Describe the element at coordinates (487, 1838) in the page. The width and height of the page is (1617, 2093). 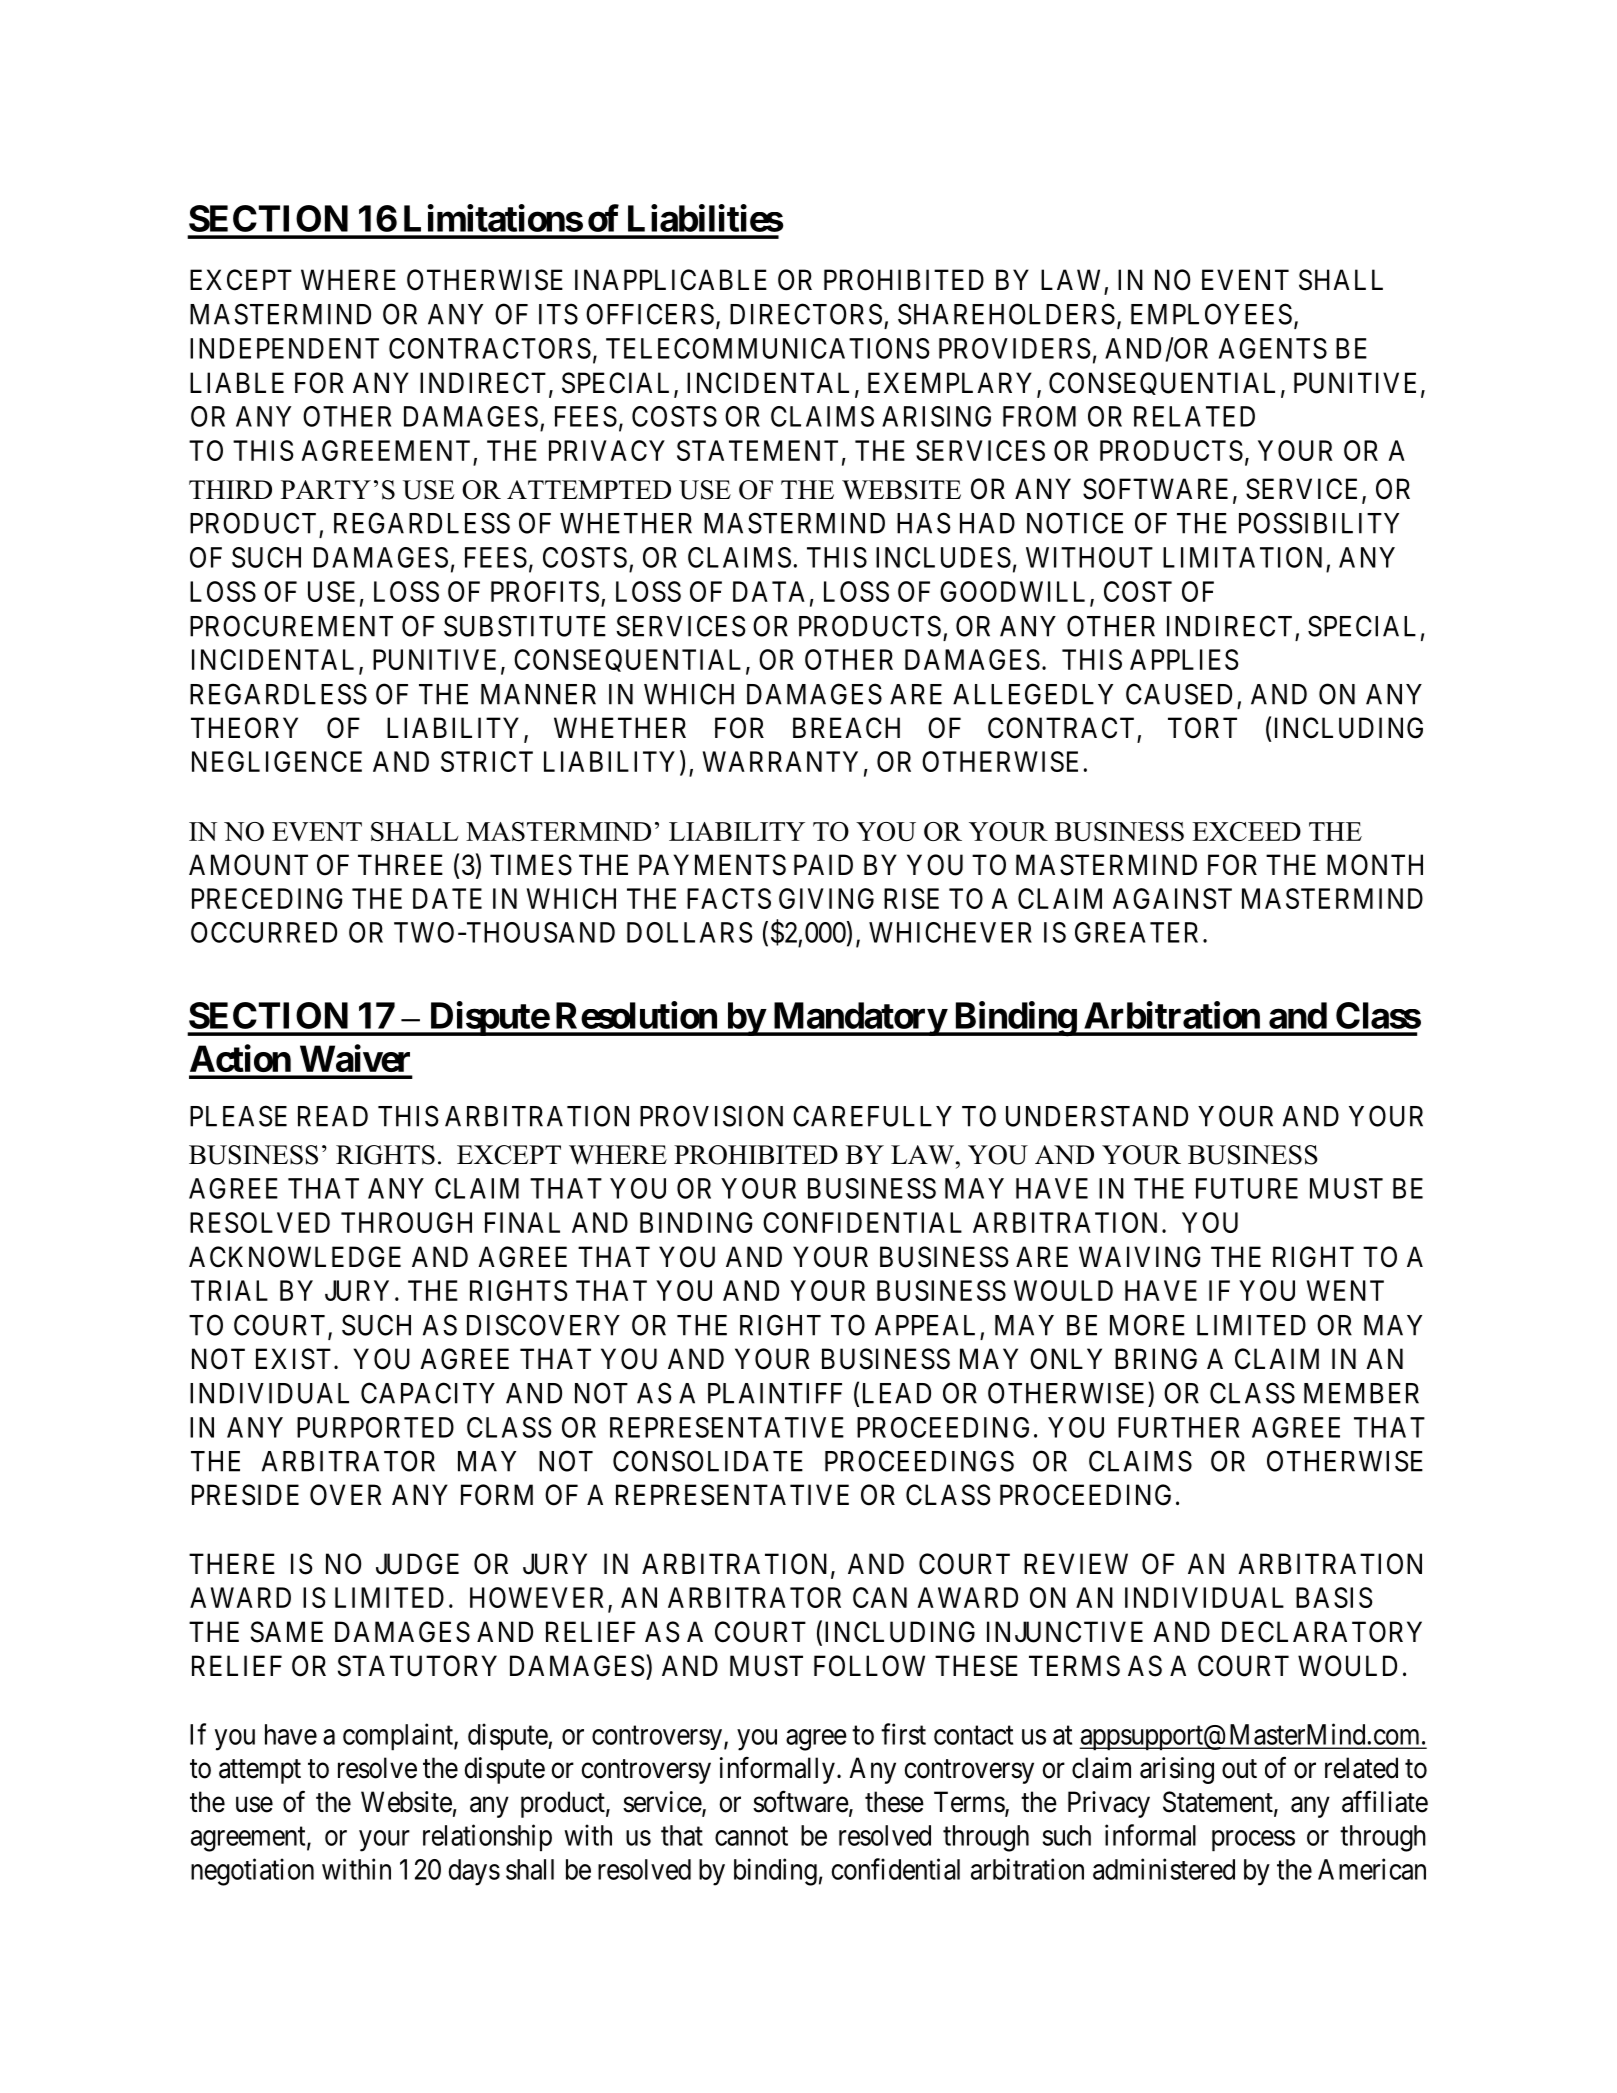
I see `relationship` at that location.
